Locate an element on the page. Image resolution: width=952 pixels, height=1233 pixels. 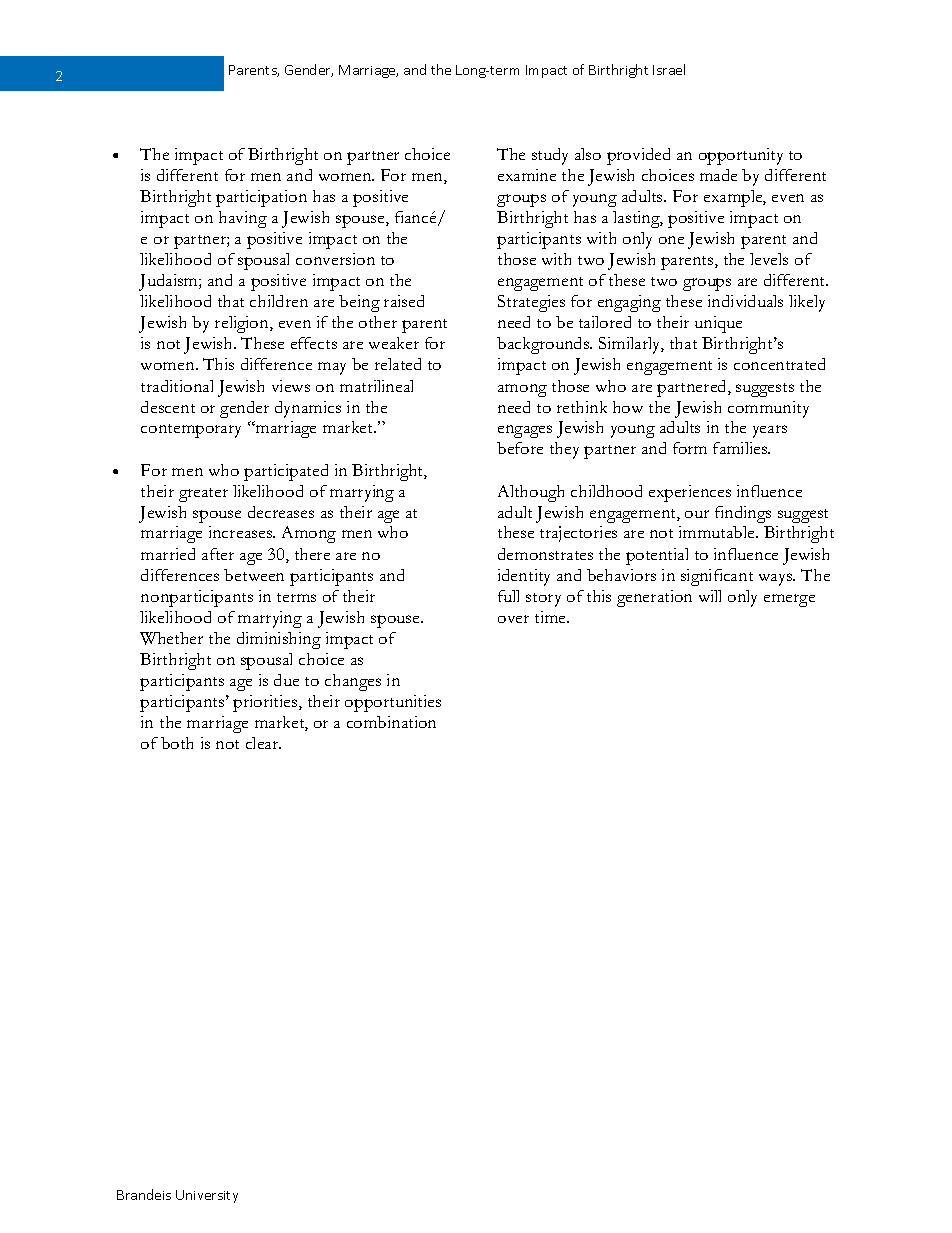
participation is located at coordinates (261, 198).
